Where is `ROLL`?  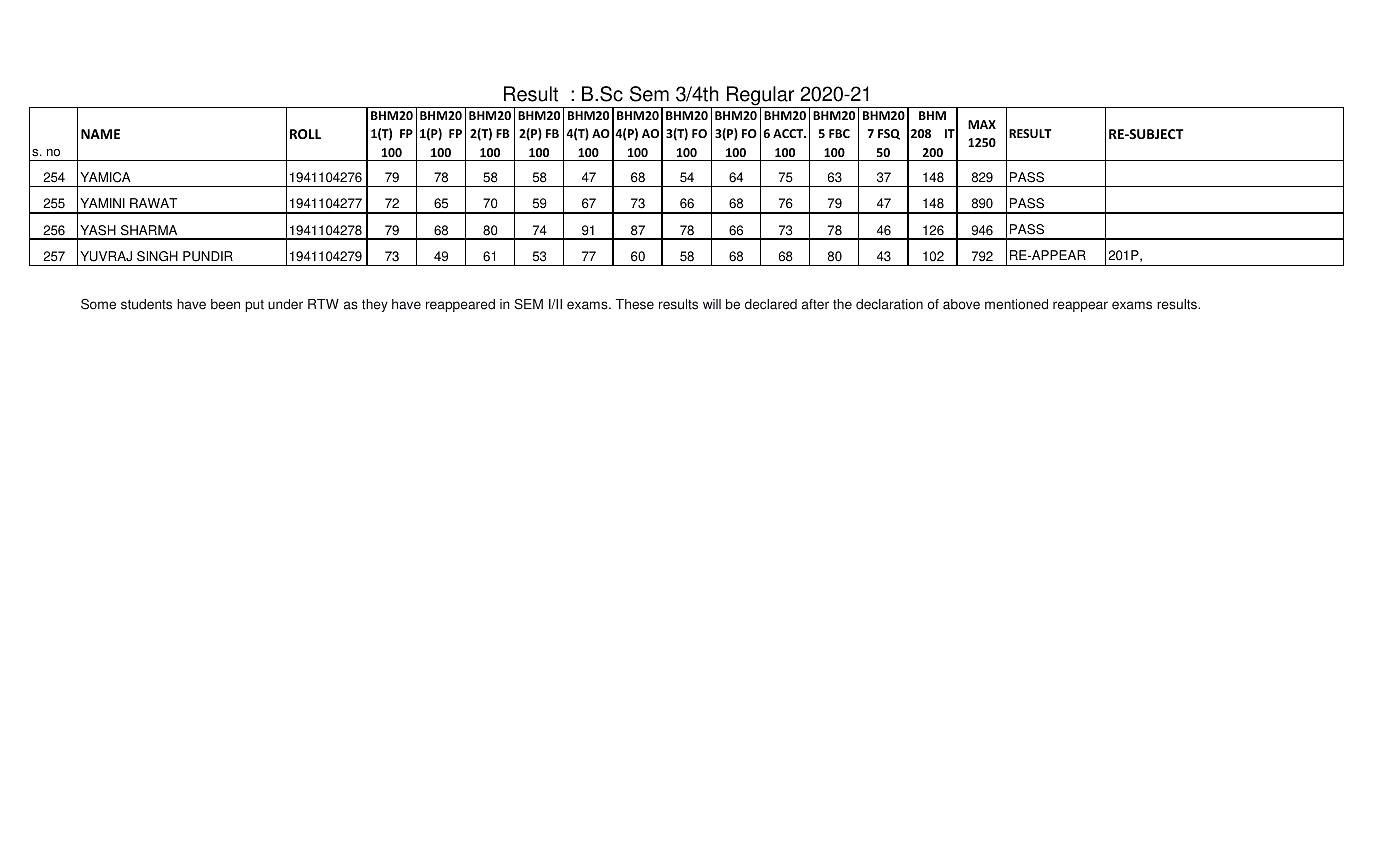
ROLL is located at coordinates (305, 134).
